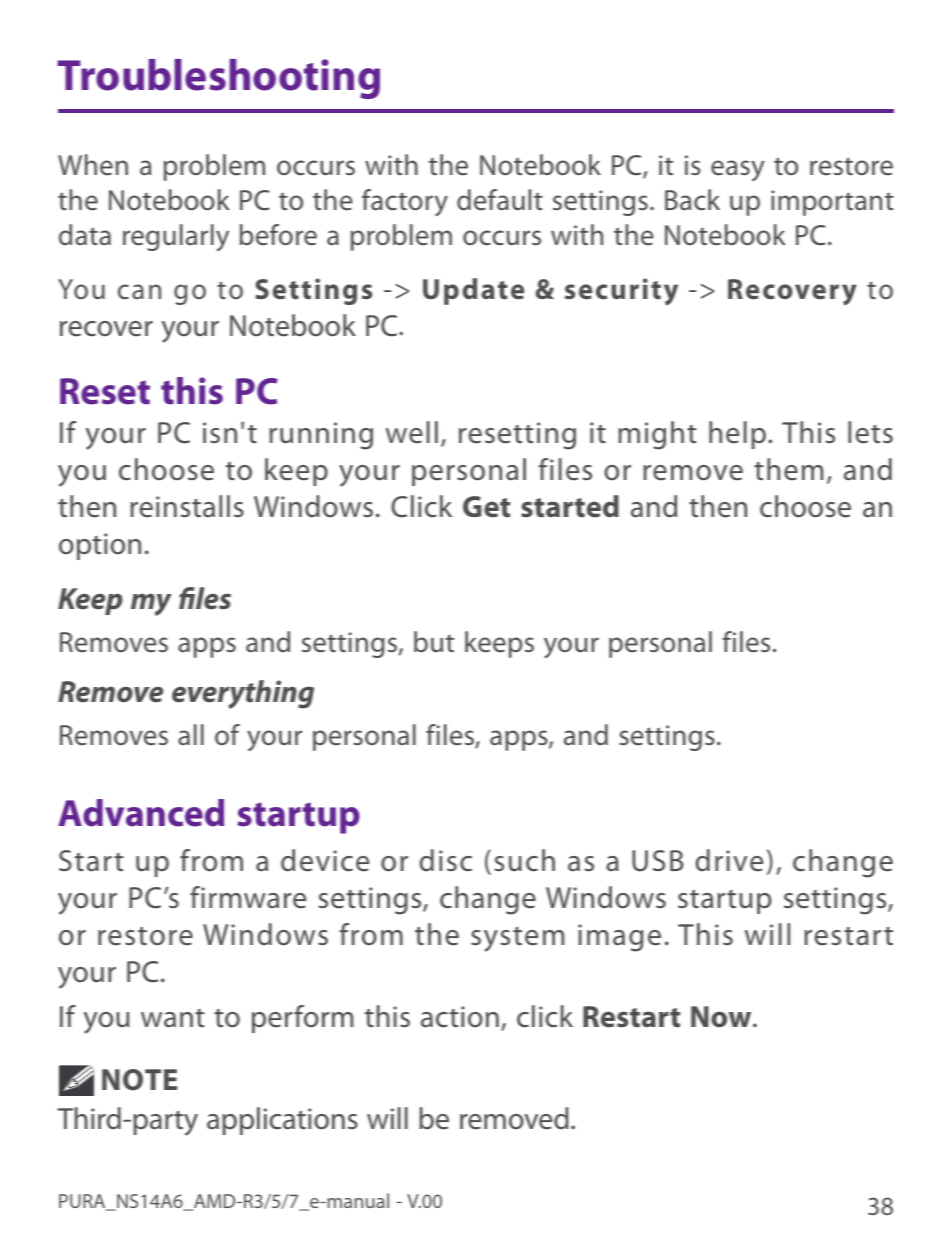 The height and width of the screenshot is (1242, 952). I want to click on disc, so click(445, 860).
